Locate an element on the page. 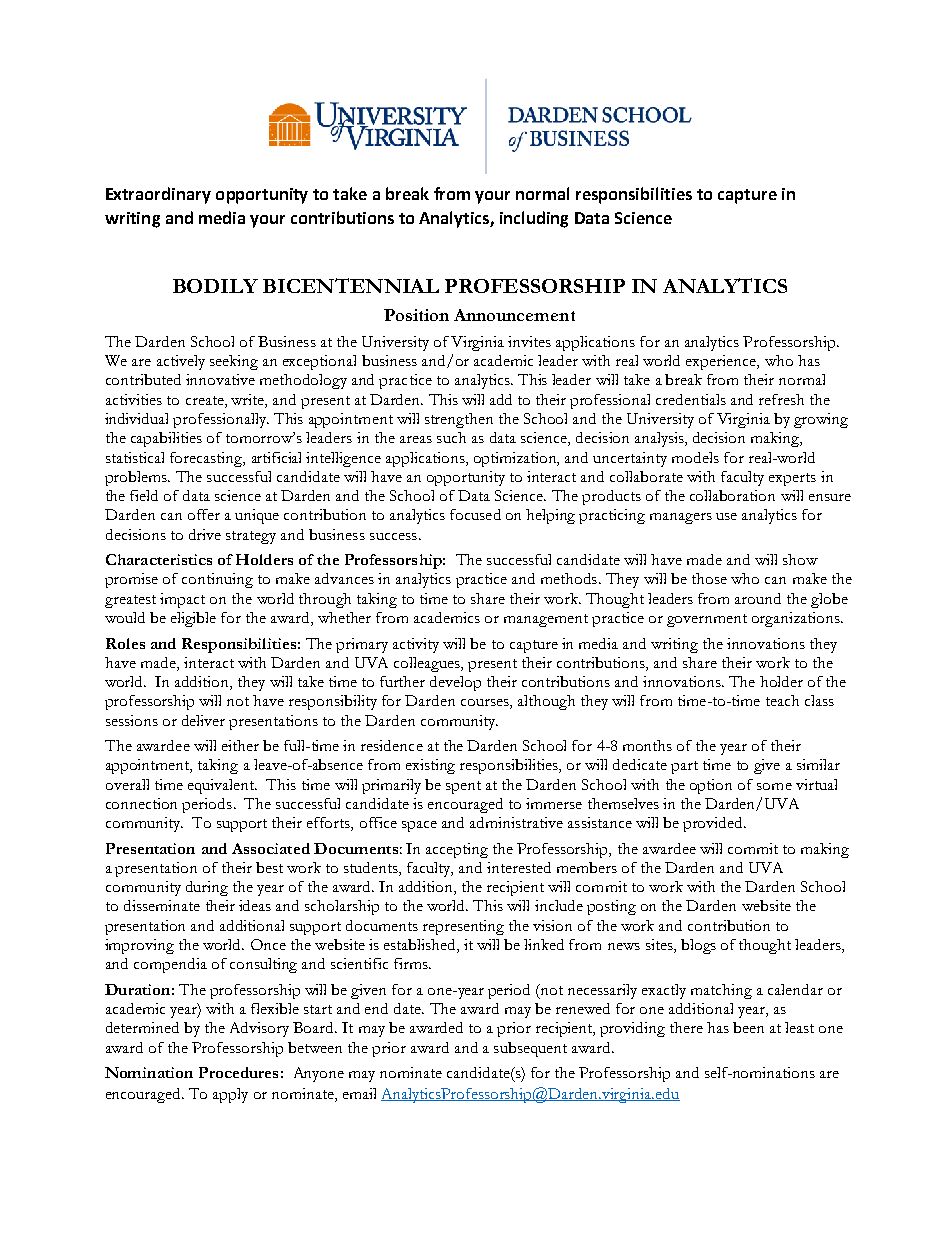  experience is located at coordinates (722, 362).
